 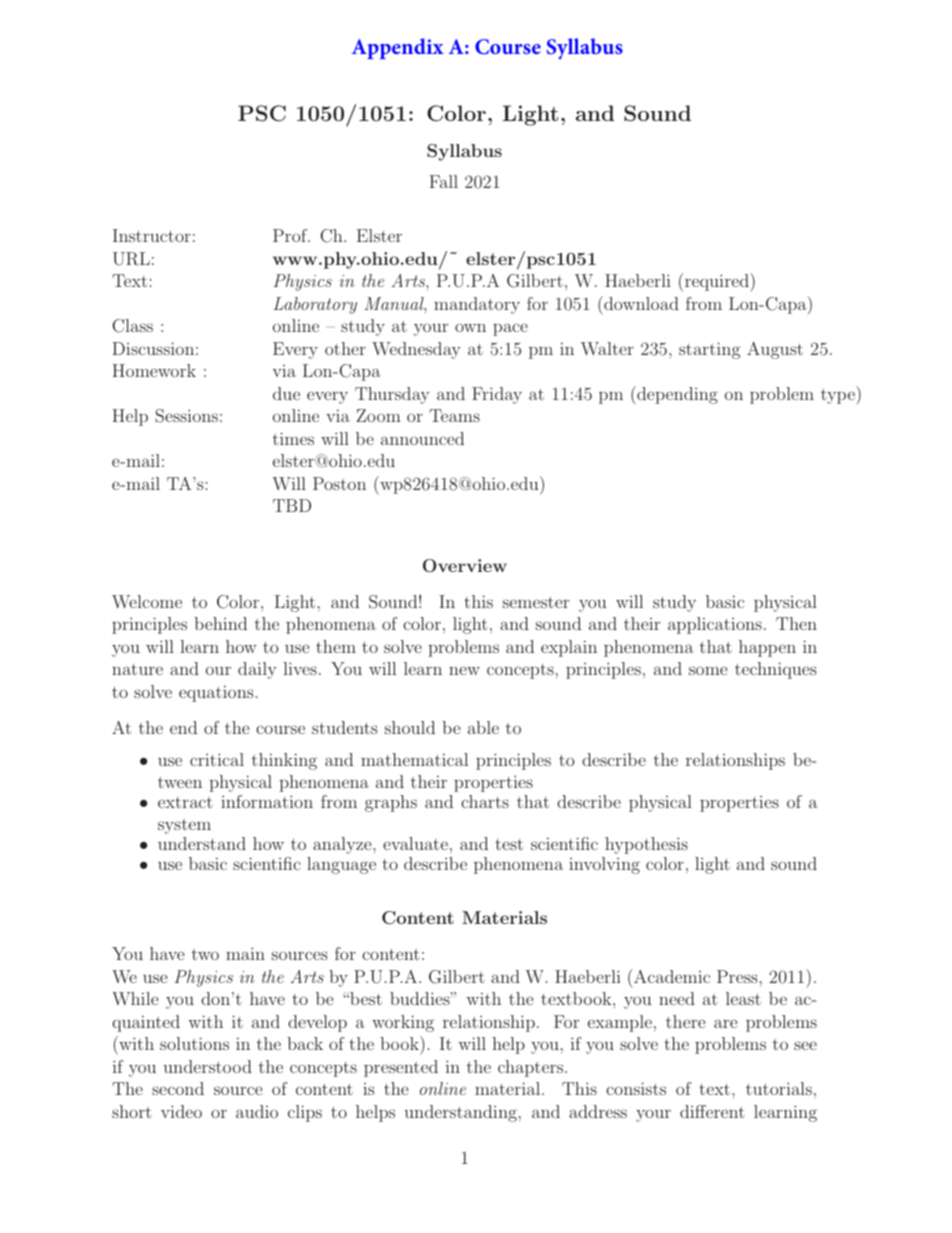 What do you see at coordinates (286, 393) in the document?
I see `due` at bounding box center [286, 393].
